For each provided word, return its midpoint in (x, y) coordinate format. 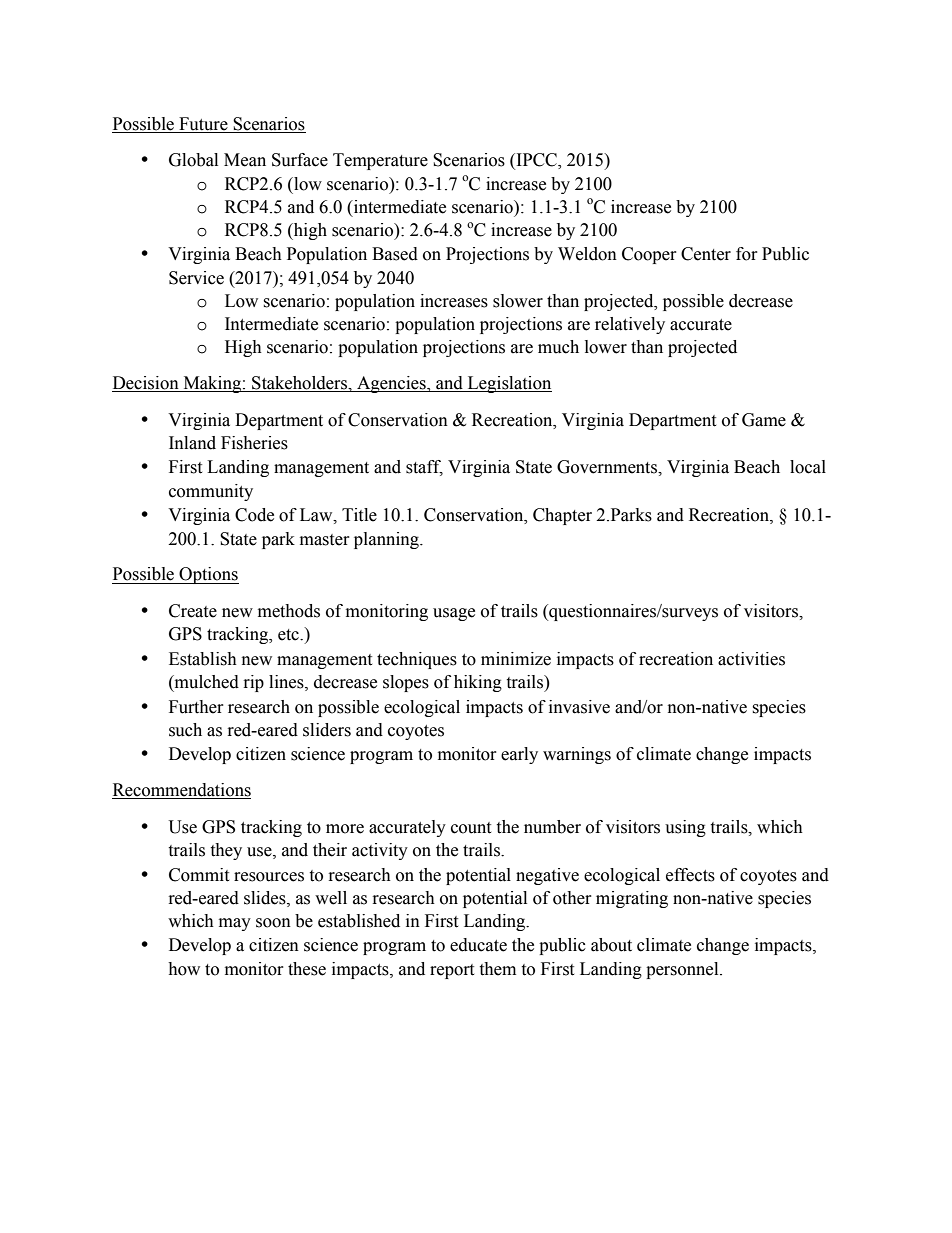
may (235, 924)
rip (254, 683)
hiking (478, 683)
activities (751, 659)
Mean (245, 160)
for (747, 254)
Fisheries (254, 443)
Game (764, 420)
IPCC (536, 161)
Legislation (508, 384)
